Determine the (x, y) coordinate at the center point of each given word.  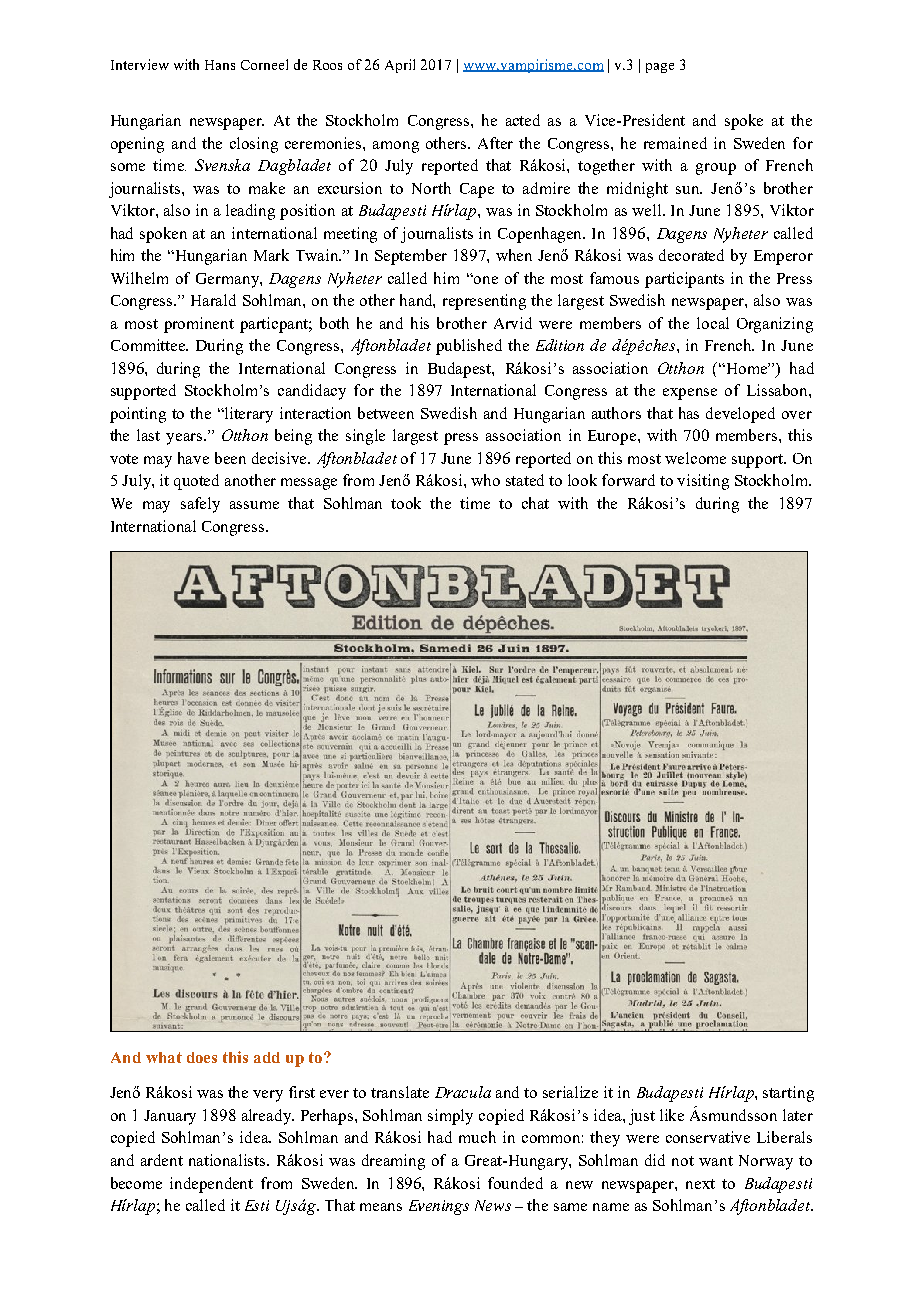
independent (211, 1185)
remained (675, 143)
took (406, 503)
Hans (220, 65)
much (477, 1137)
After (495, 143)
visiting (703, 482)
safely (200, 505)
